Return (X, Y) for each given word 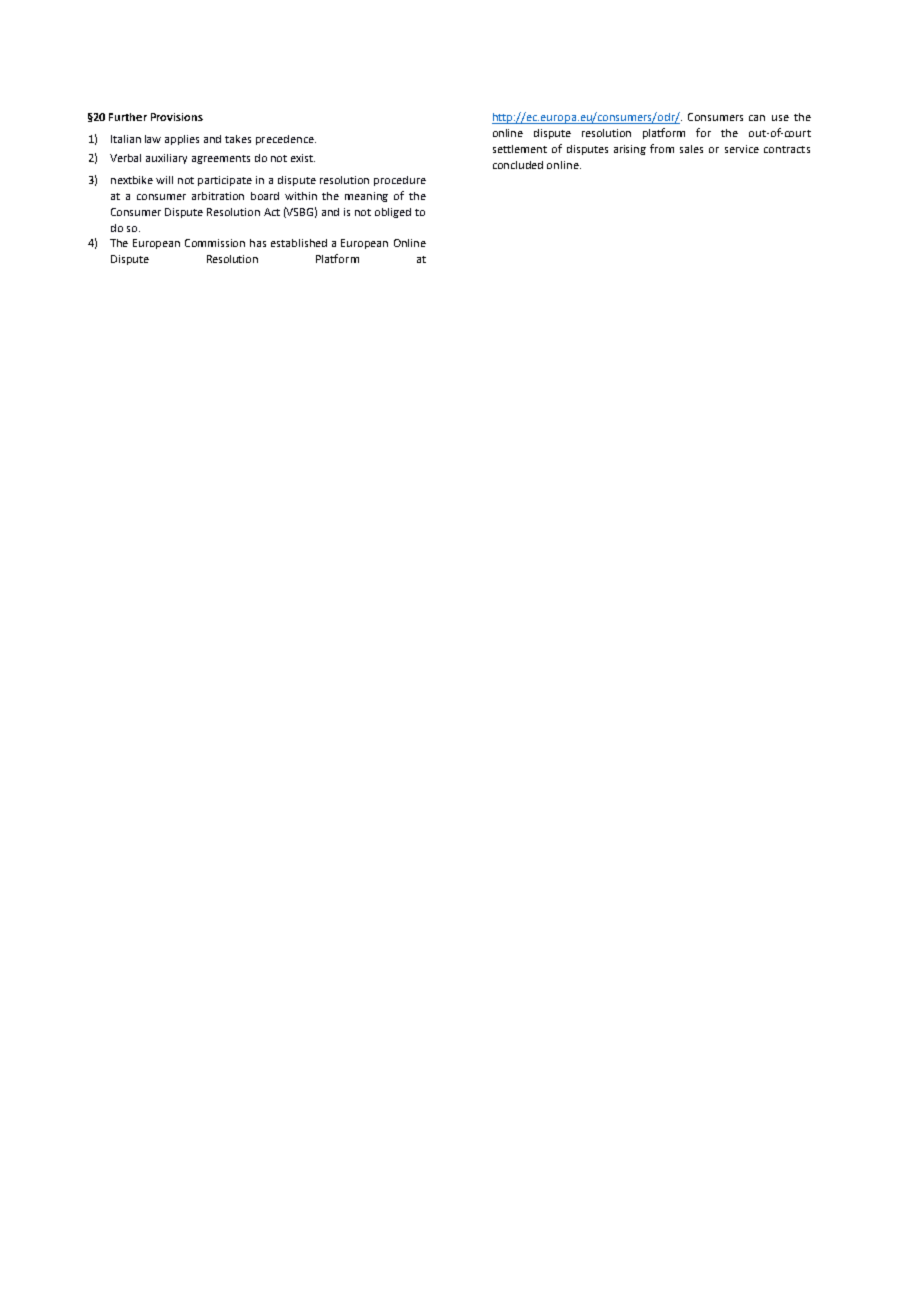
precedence (286, 140)
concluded (518, 165)
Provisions (177, 117)
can (757, 118)
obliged (393, 213)
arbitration (218, 196)
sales (691, 149)
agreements (221, 159)
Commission (215, 243)
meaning (366, 197)
